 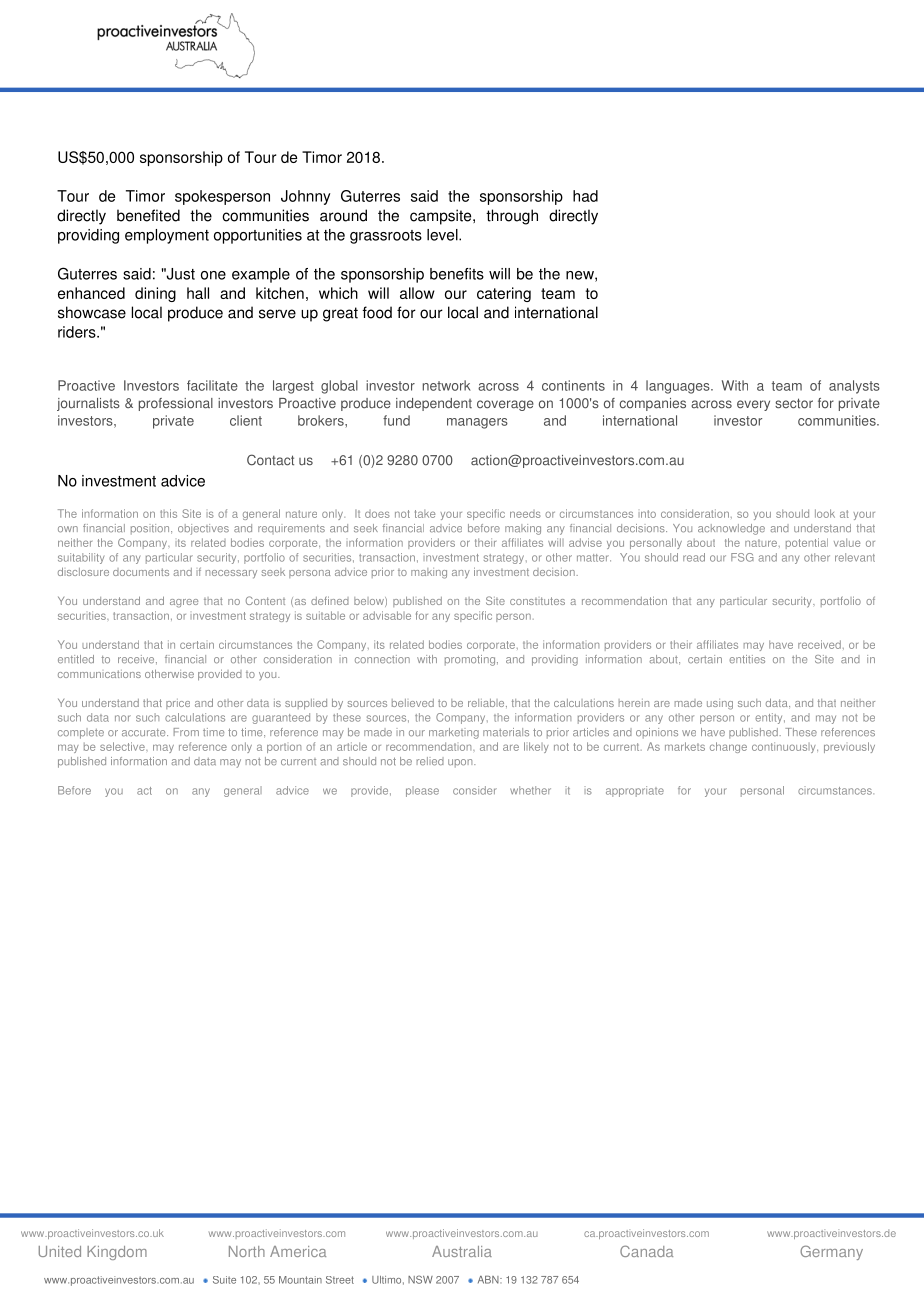 What do you see at coordinates (585, 196) in the screenshot?
I see `had` at bounding box center [585, 196].
